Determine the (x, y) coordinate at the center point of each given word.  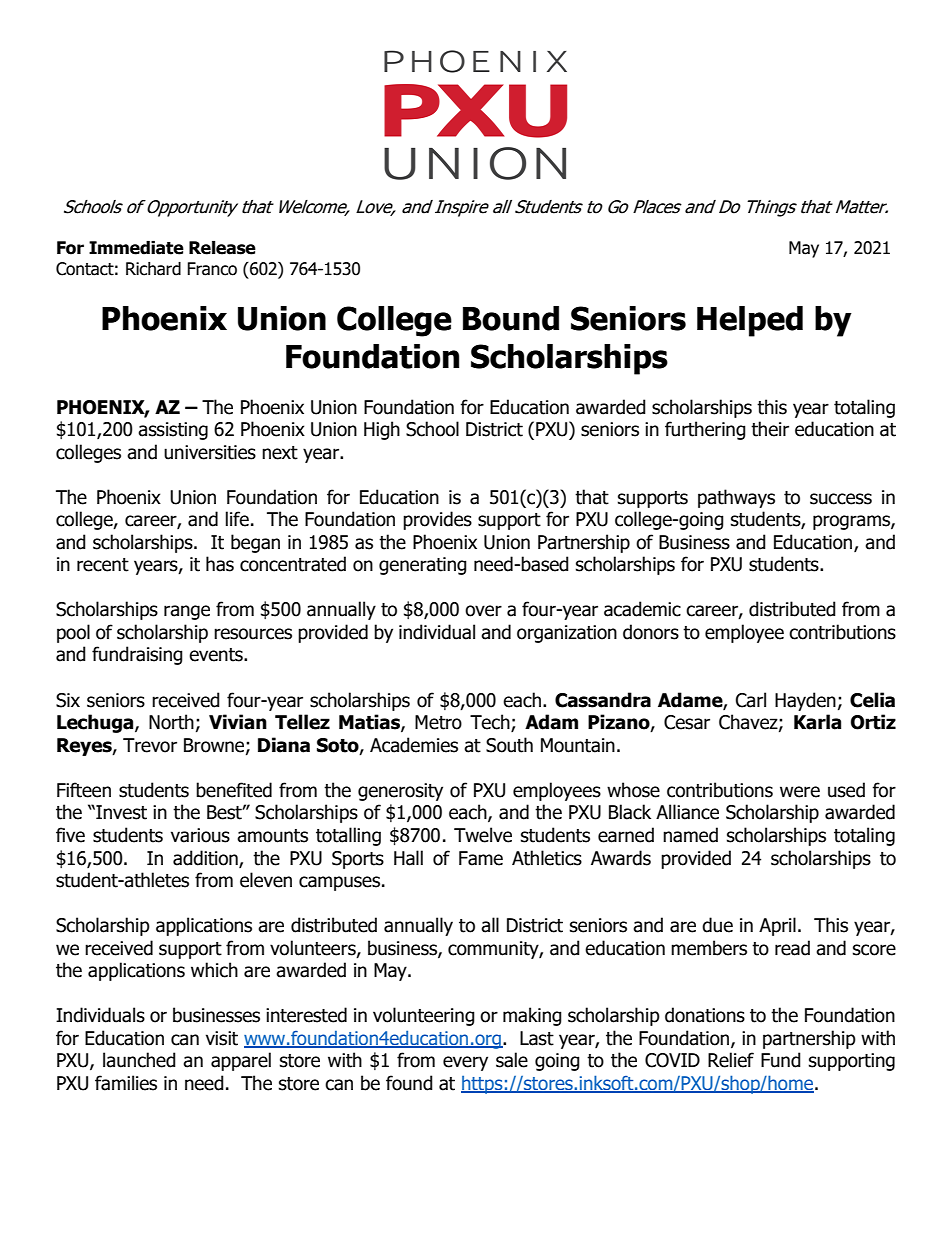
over (483, 611)
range (187, 612)
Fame (481, 858)
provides (437, 520)
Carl (751, 700)
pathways (736, 498)
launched (139, 1060)
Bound (511, 318)
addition (206, 858)
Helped (750, 321)
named (690, 835)
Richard (153, 269)
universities (210, 452)
